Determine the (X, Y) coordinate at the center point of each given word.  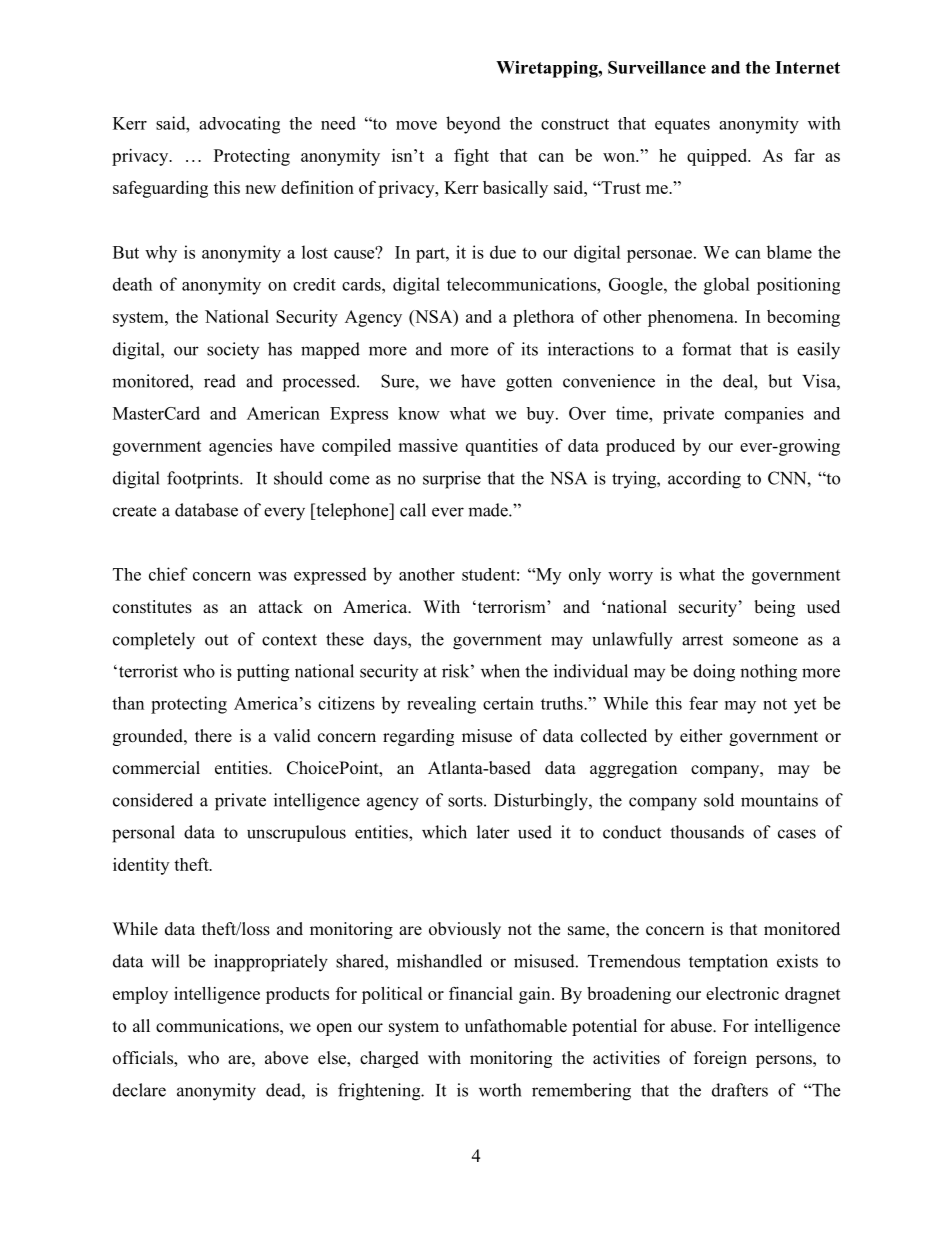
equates (682, 126)
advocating (239, 125)
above (286, 1058)
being (774, 608)
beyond (473, 125)
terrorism (511, 607)
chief (168, 574)
